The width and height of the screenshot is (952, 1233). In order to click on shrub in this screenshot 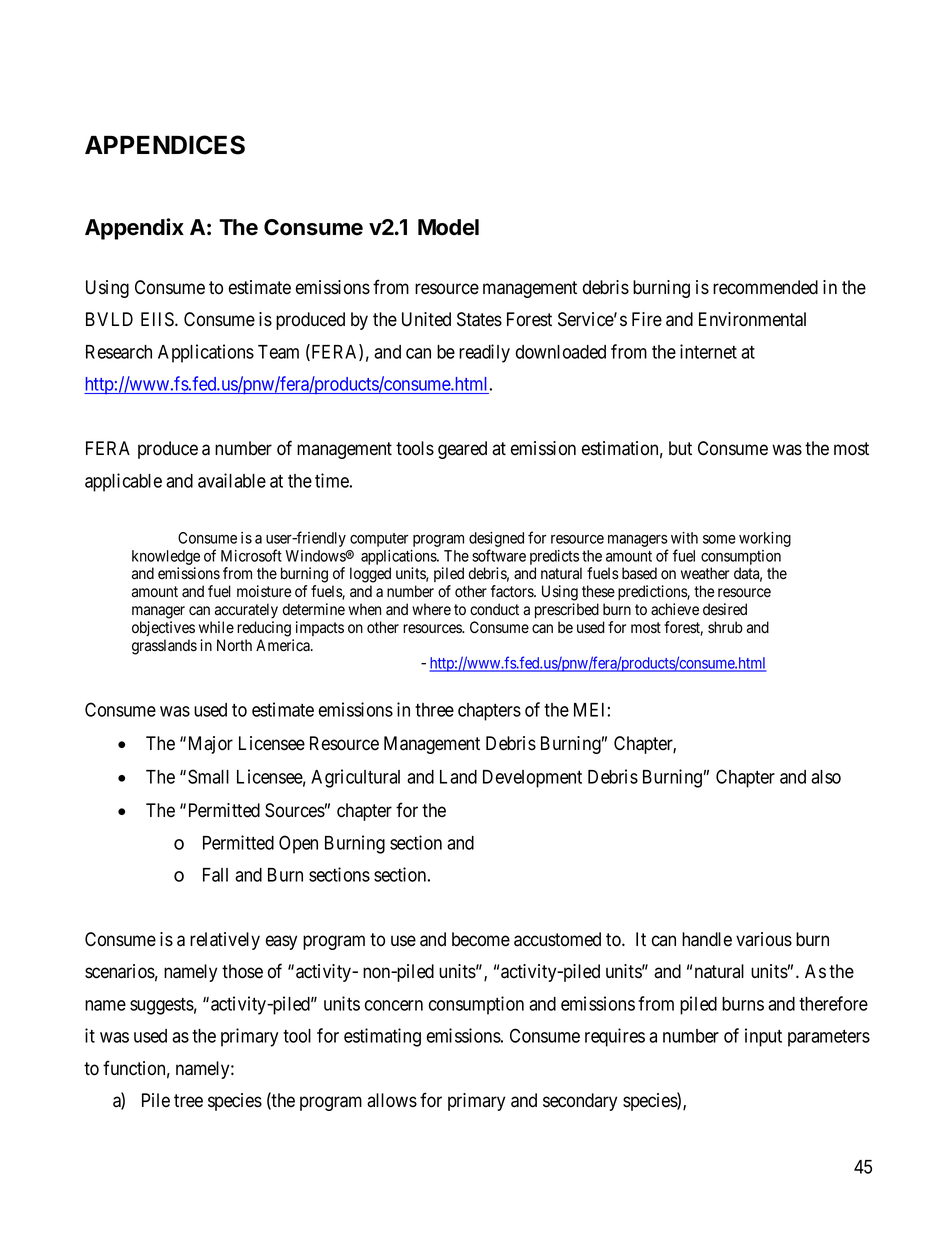, I will do `click(725, 627)`.
